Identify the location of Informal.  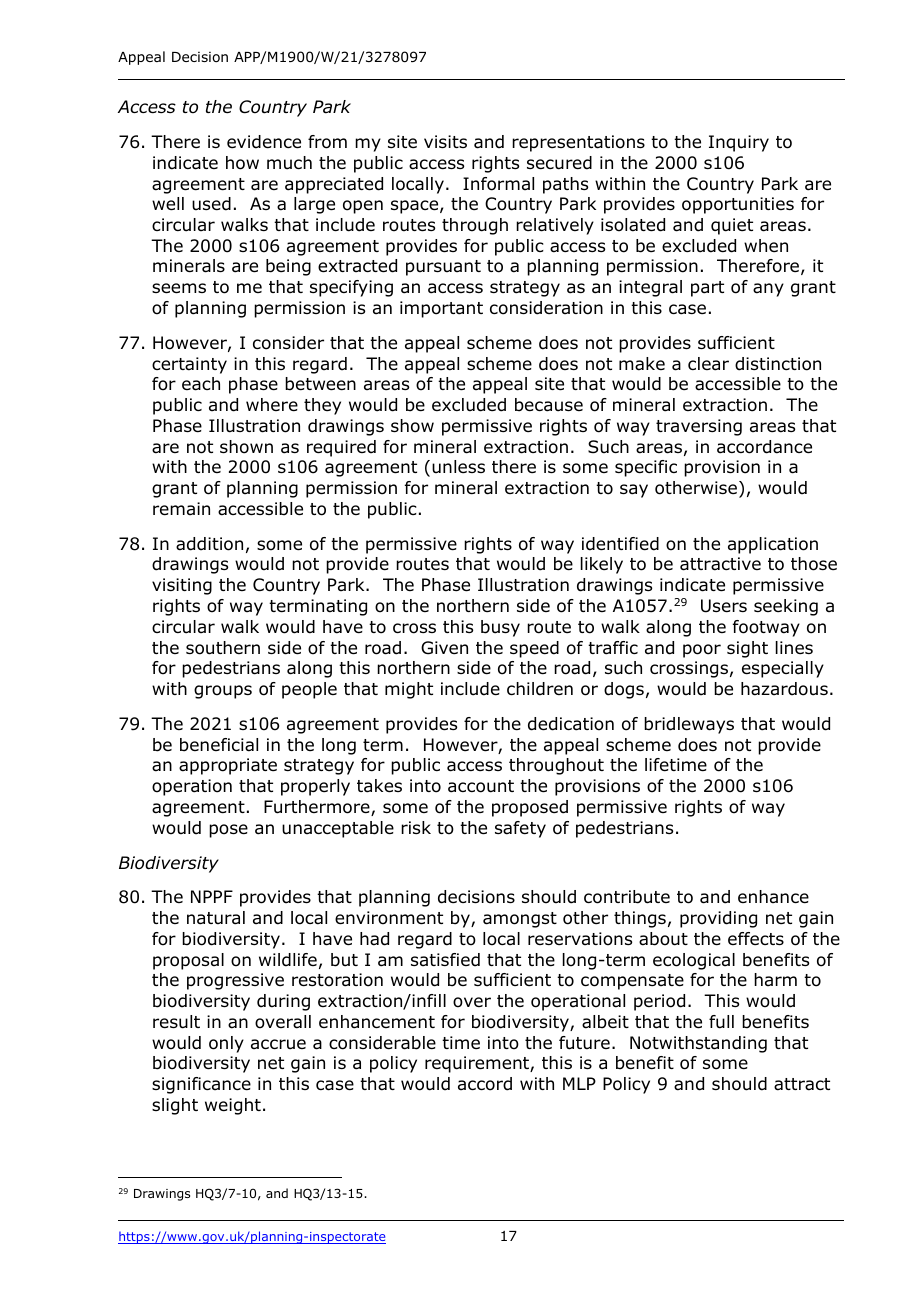
(498, 184).
